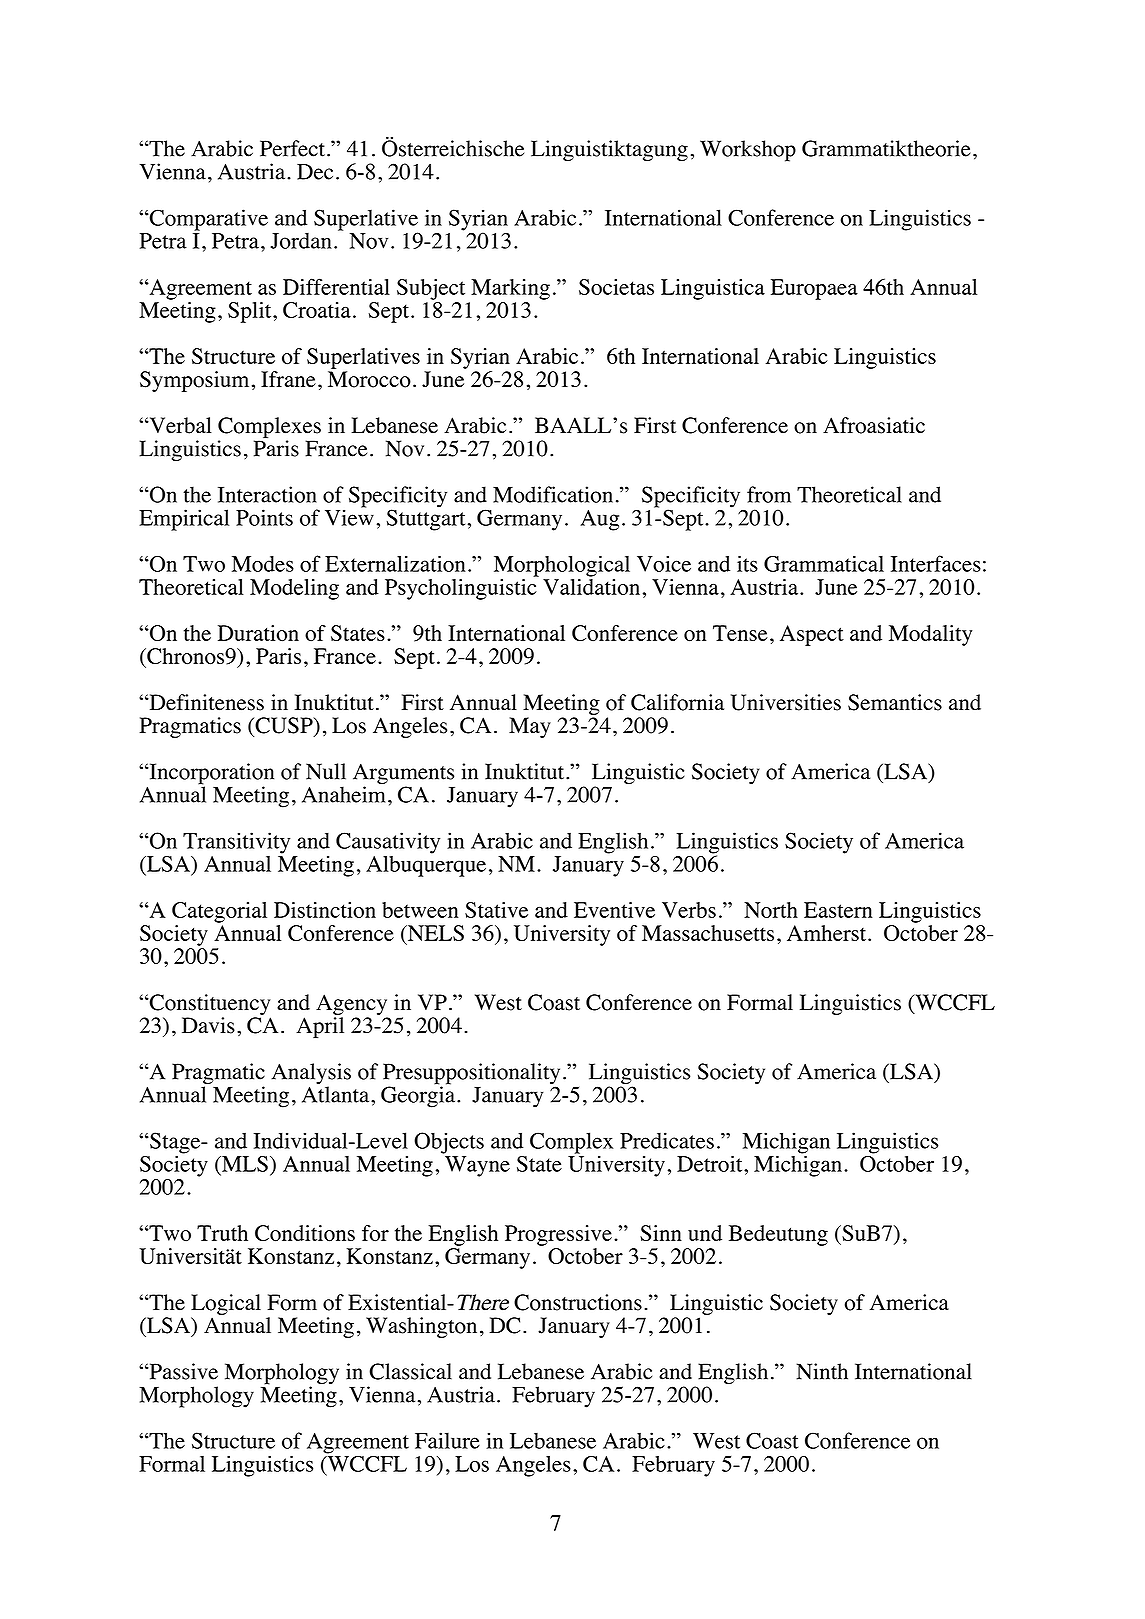 The width and height of the screenshot is (1145, 1619). Describe the element at coordinates (311, 1075) in the screenshot. I see `Analysis` at that location.
